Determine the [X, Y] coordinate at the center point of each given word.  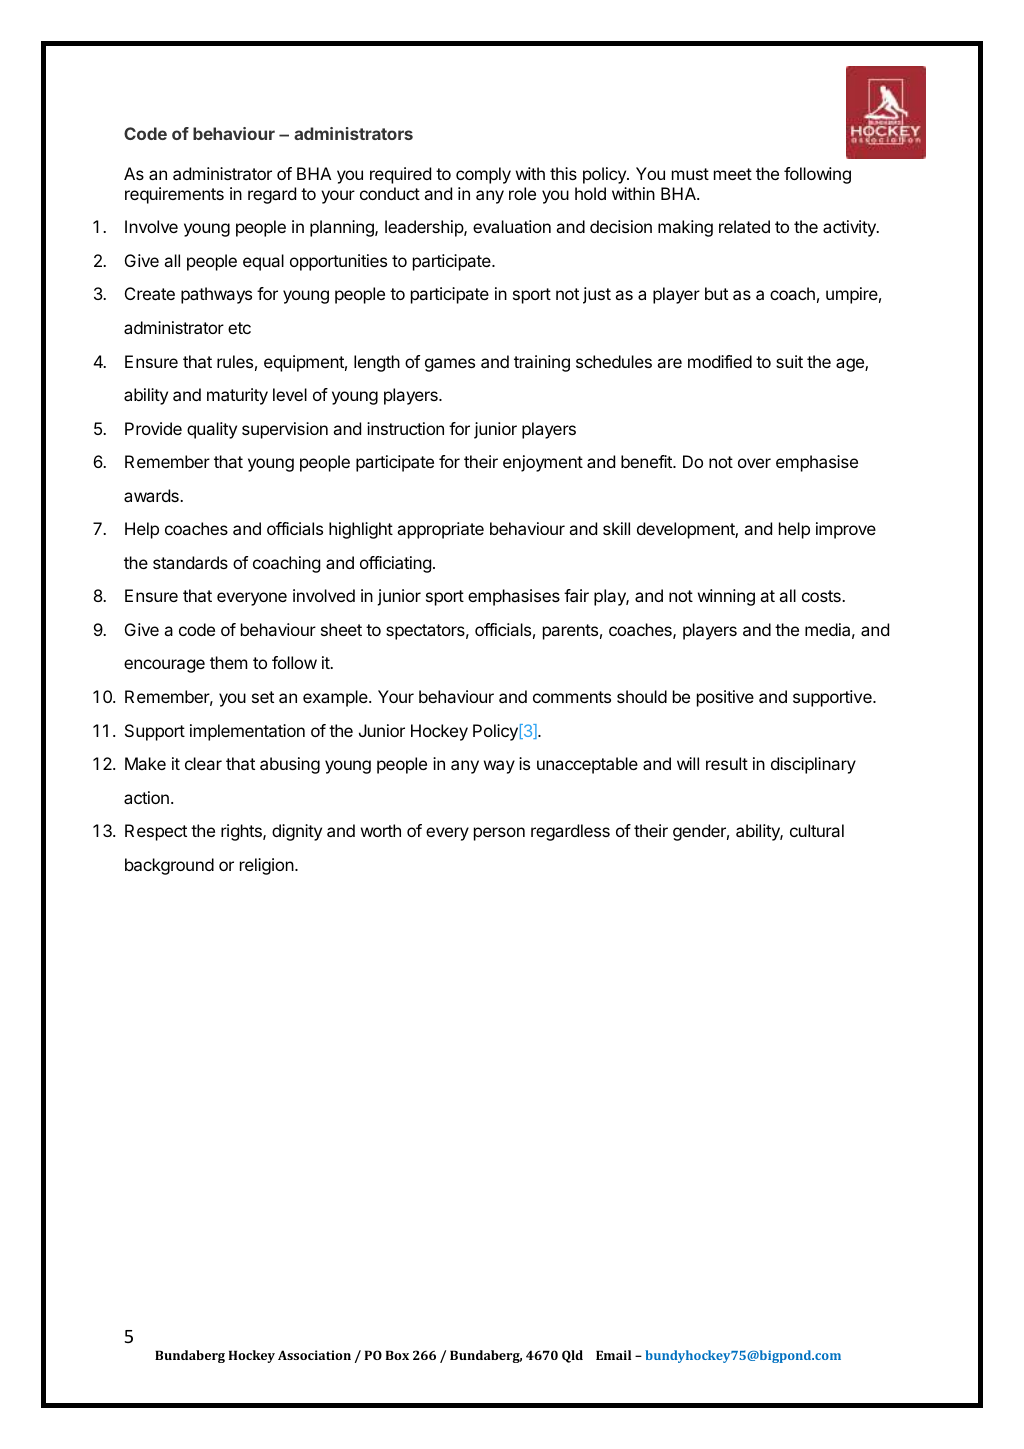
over [754, 463]
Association [314, 1355]
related [744, 226]
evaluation [512, 226]
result [727, 763]
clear [203, 763]
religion [267, 866]
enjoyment [543, 463]
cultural [817, 830]
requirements [174, 195]
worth [381, 830]
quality [212, 430]
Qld [572, 1356]
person [499, 834]
